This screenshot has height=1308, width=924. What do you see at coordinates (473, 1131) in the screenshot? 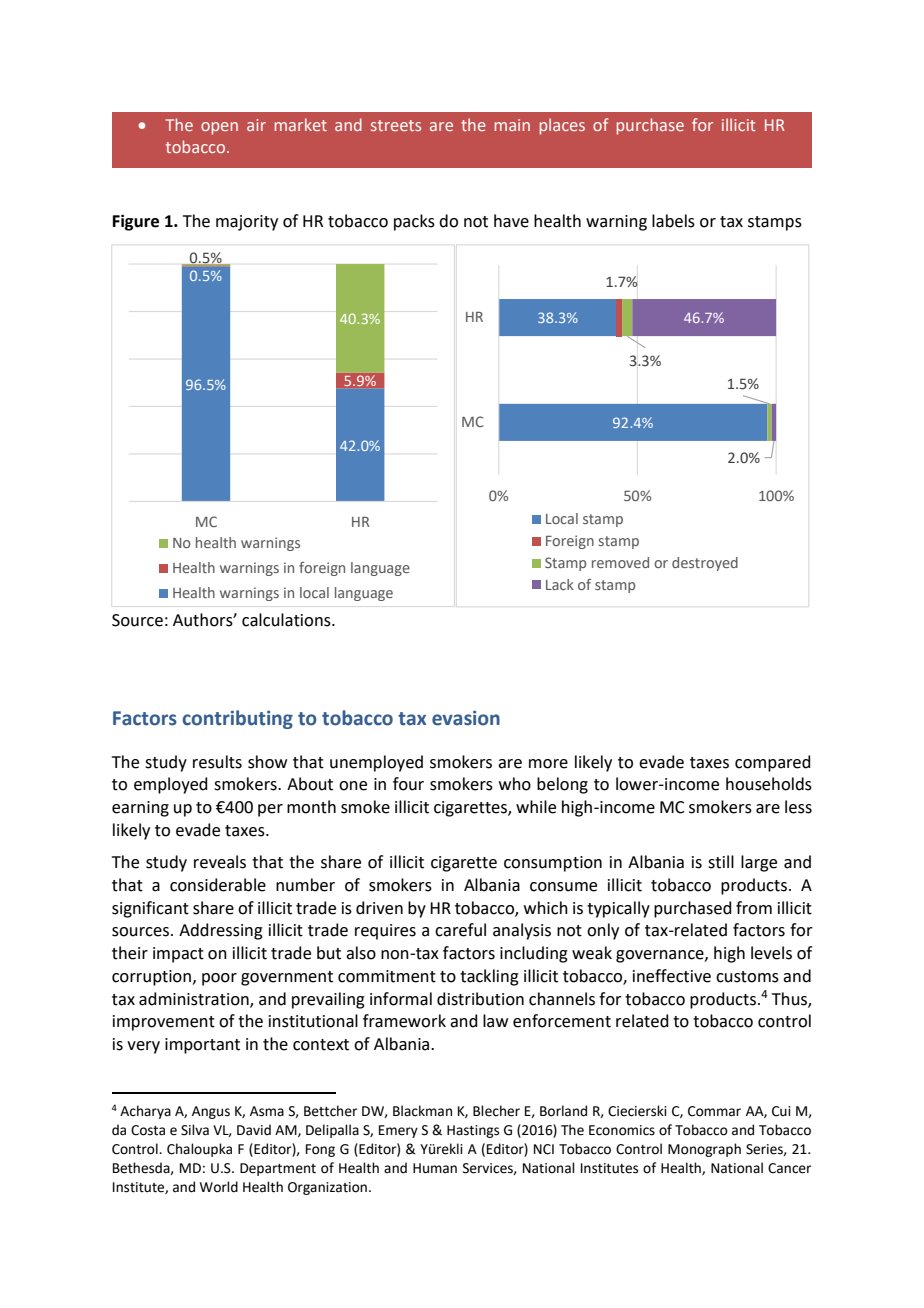
I see `Hastings` at bounding box center [473, 1131].
